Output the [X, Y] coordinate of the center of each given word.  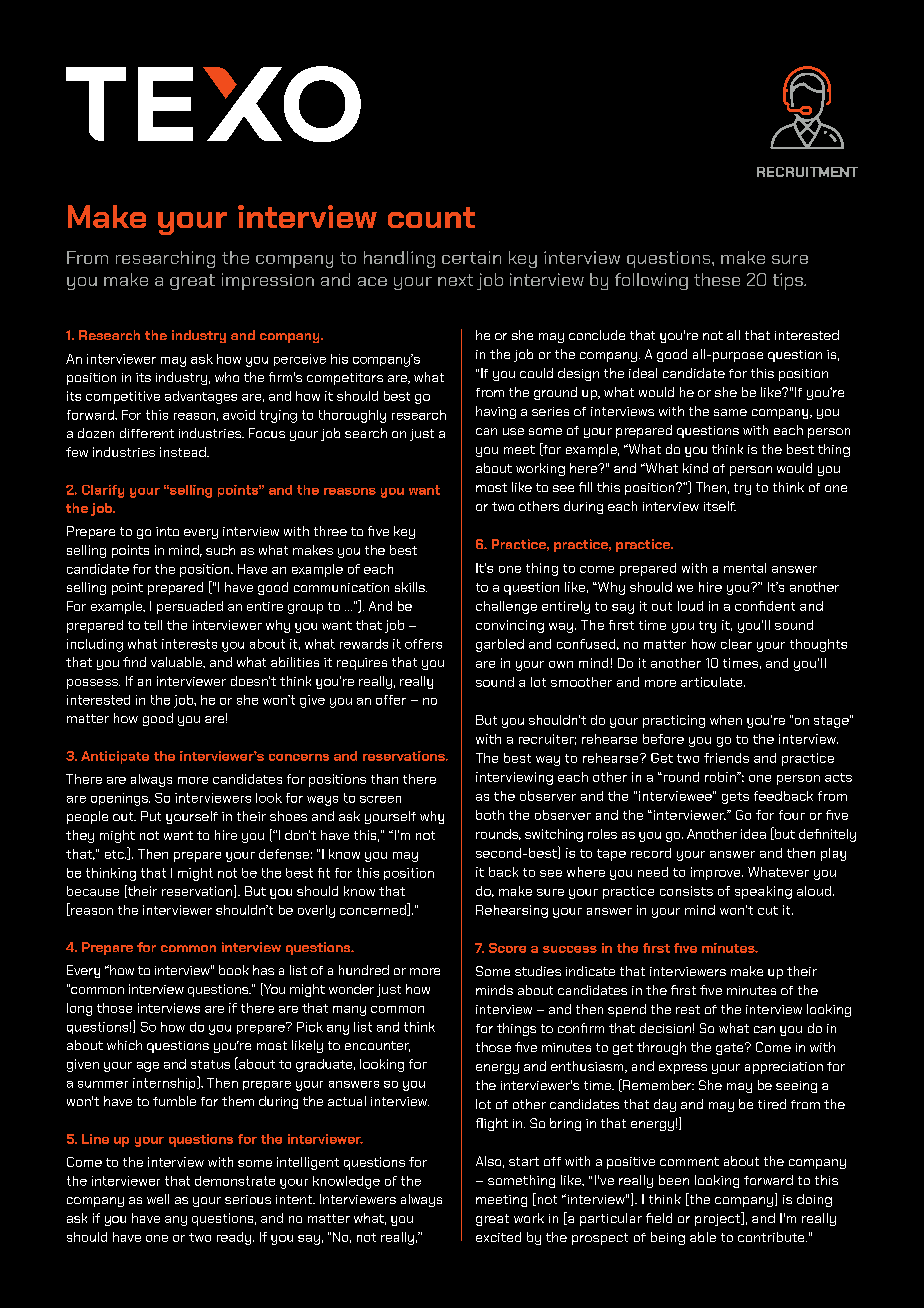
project [718, 1219]
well [158, 1199]
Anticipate [115, 757]
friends [726, 758]
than [384, 779]
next [455, 280]
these [717, 279]
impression [268, 281]
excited [498, 1237]
